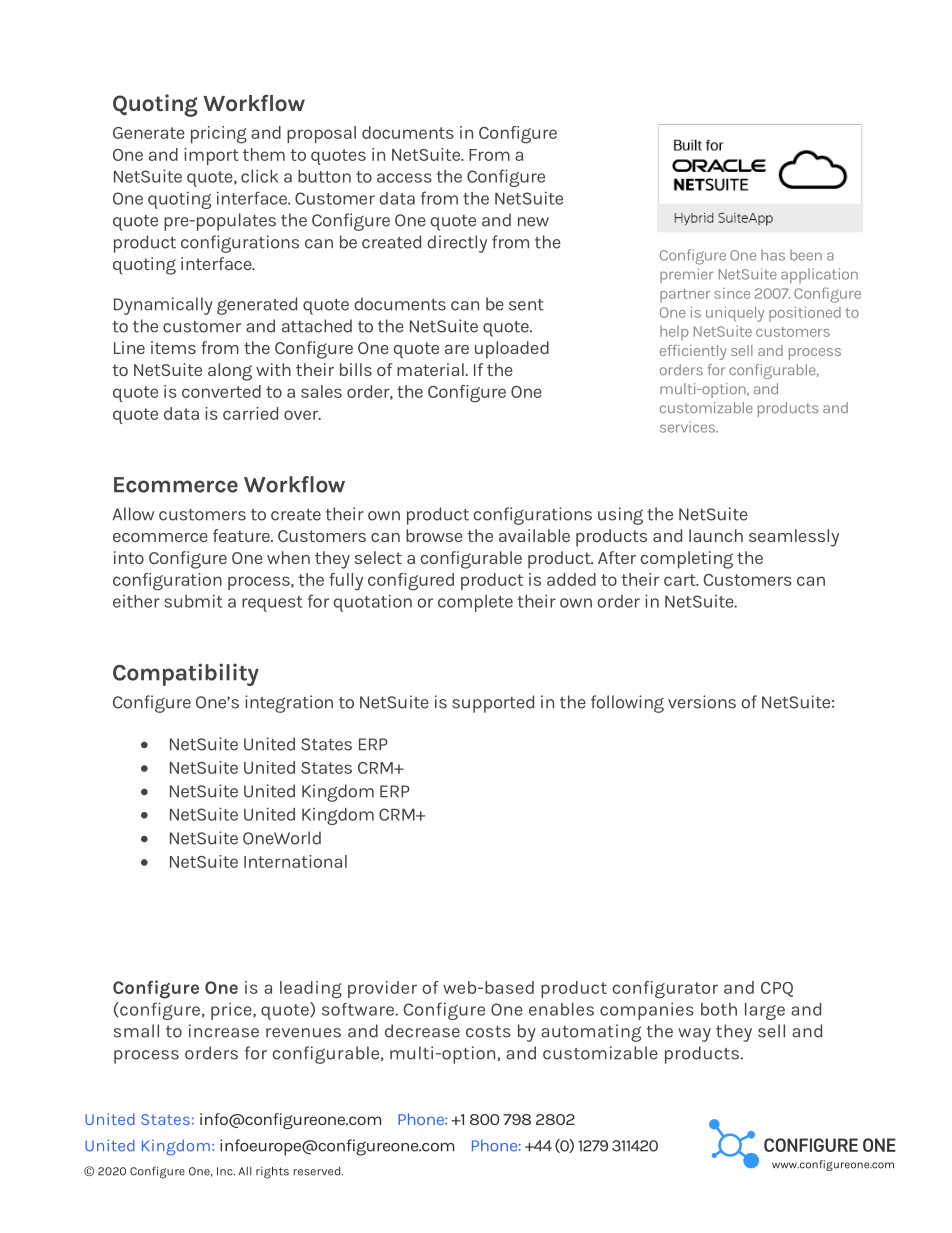  What do you see at coordinates (434, 535) in the image?
I see `browse` at bounding box center [434, 535].
